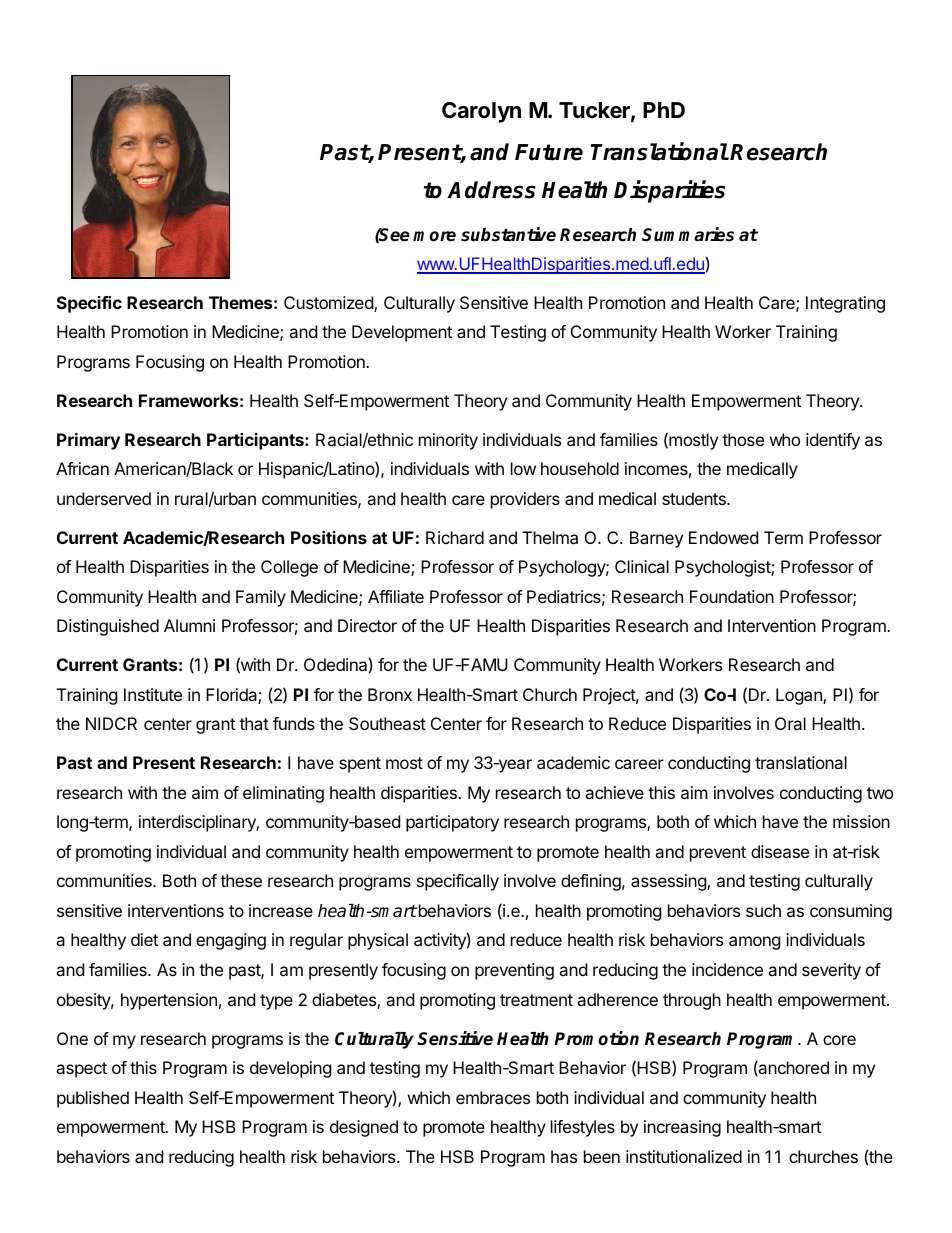 This screenshot has height=1233, width=952. What do you see at coordinates (329, 304) in the screenshot?
I see `Customized` at bounding box center [329, 304].
